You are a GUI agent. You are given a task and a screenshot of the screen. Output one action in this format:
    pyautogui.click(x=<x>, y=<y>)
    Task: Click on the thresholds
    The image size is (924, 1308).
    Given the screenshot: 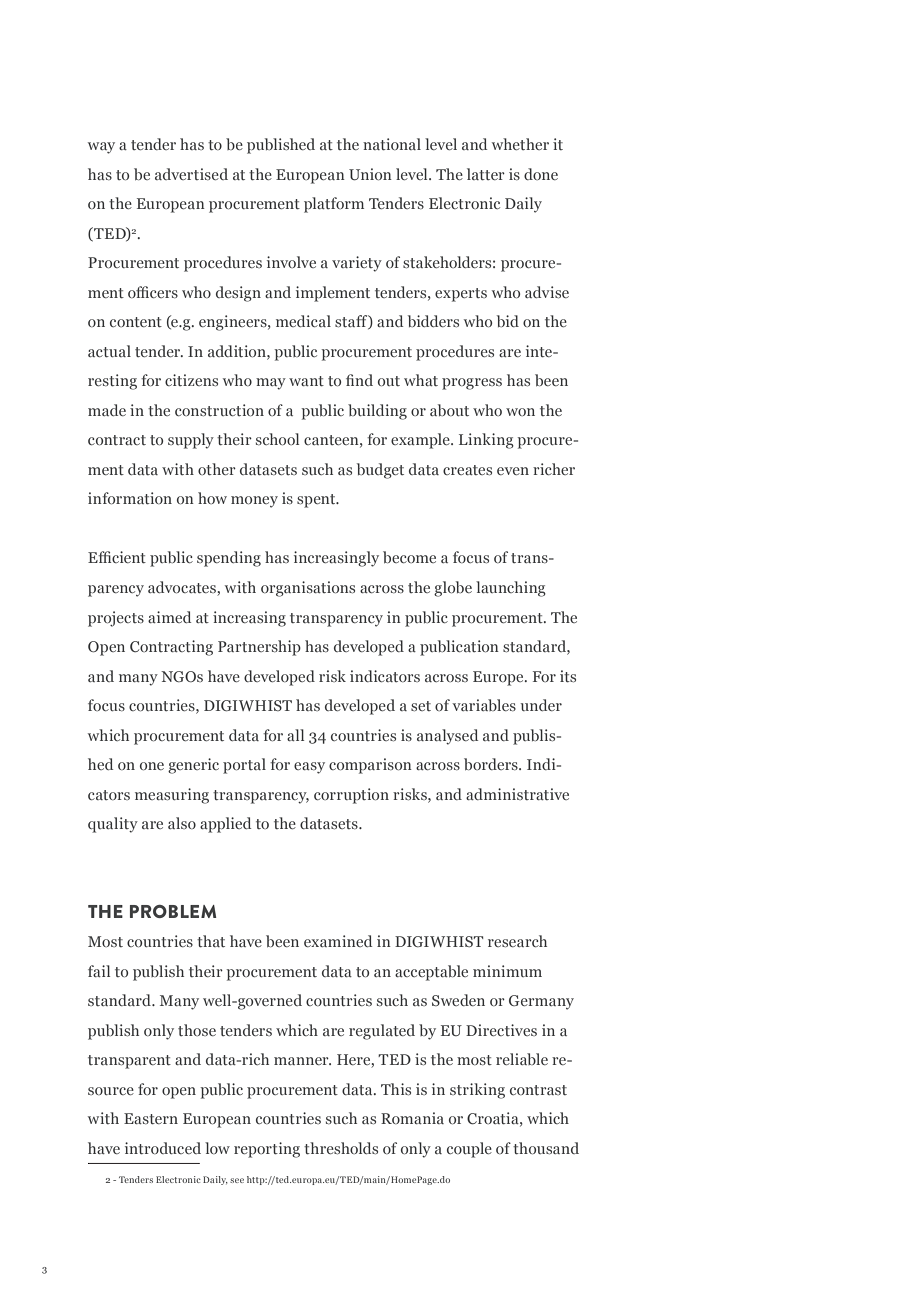 What is the action you would take?
    pyautogui.click(x=341, y=1148)
